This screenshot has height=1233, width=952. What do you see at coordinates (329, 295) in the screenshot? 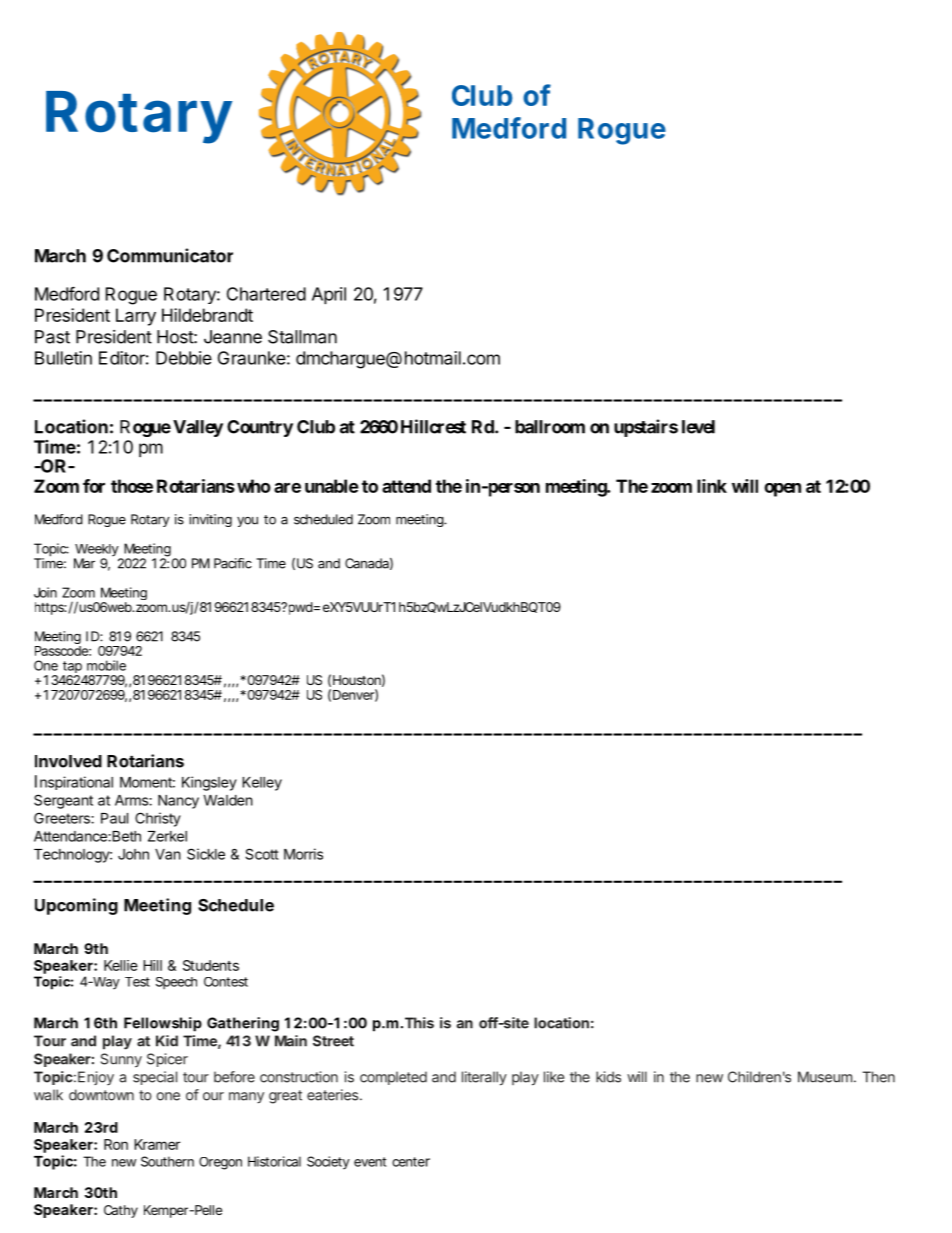
I see `April` at bounding box center [329, 295].
